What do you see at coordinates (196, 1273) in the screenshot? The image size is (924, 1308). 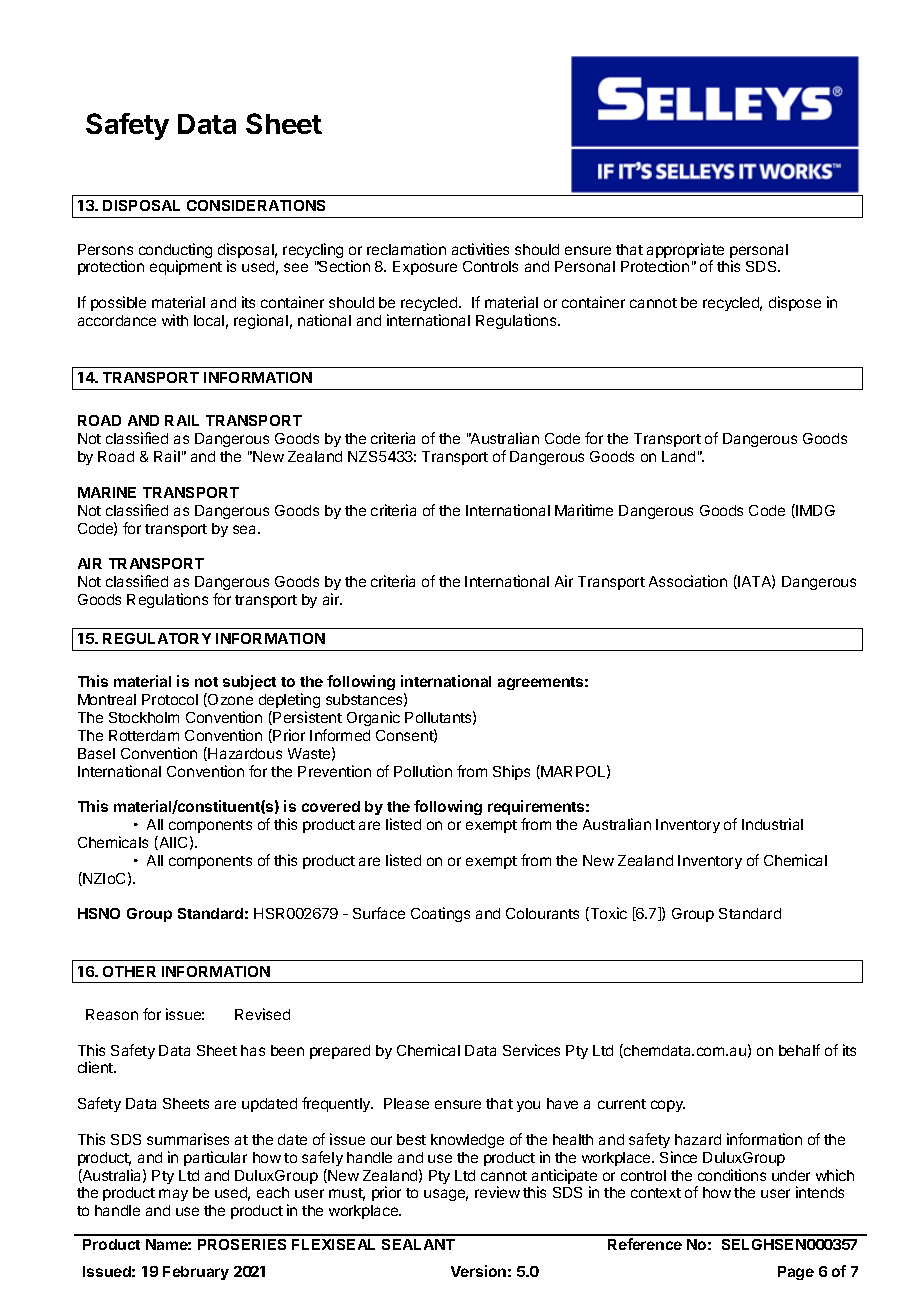 I see `February` at bounding box center [196, 1273].
